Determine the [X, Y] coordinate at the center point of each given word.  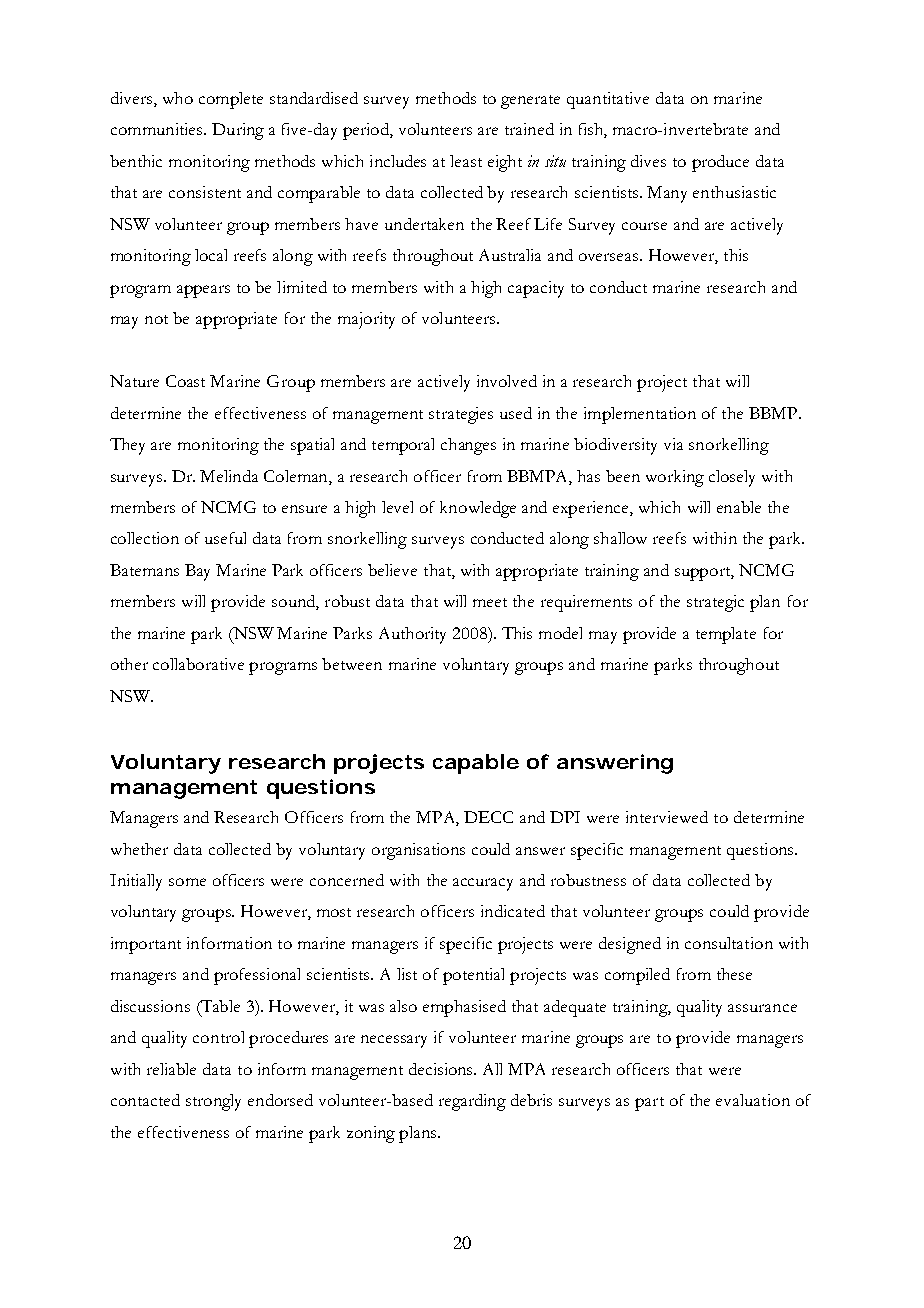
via [673, 444]
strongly [213, 1102]
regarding [472, 1102]
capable [476, 764]
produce [720, 163]
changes [468, 446]
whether [139, 849]
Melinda [229, 476]
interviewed [667, 817]
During [238, 131]
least [466, 161]
